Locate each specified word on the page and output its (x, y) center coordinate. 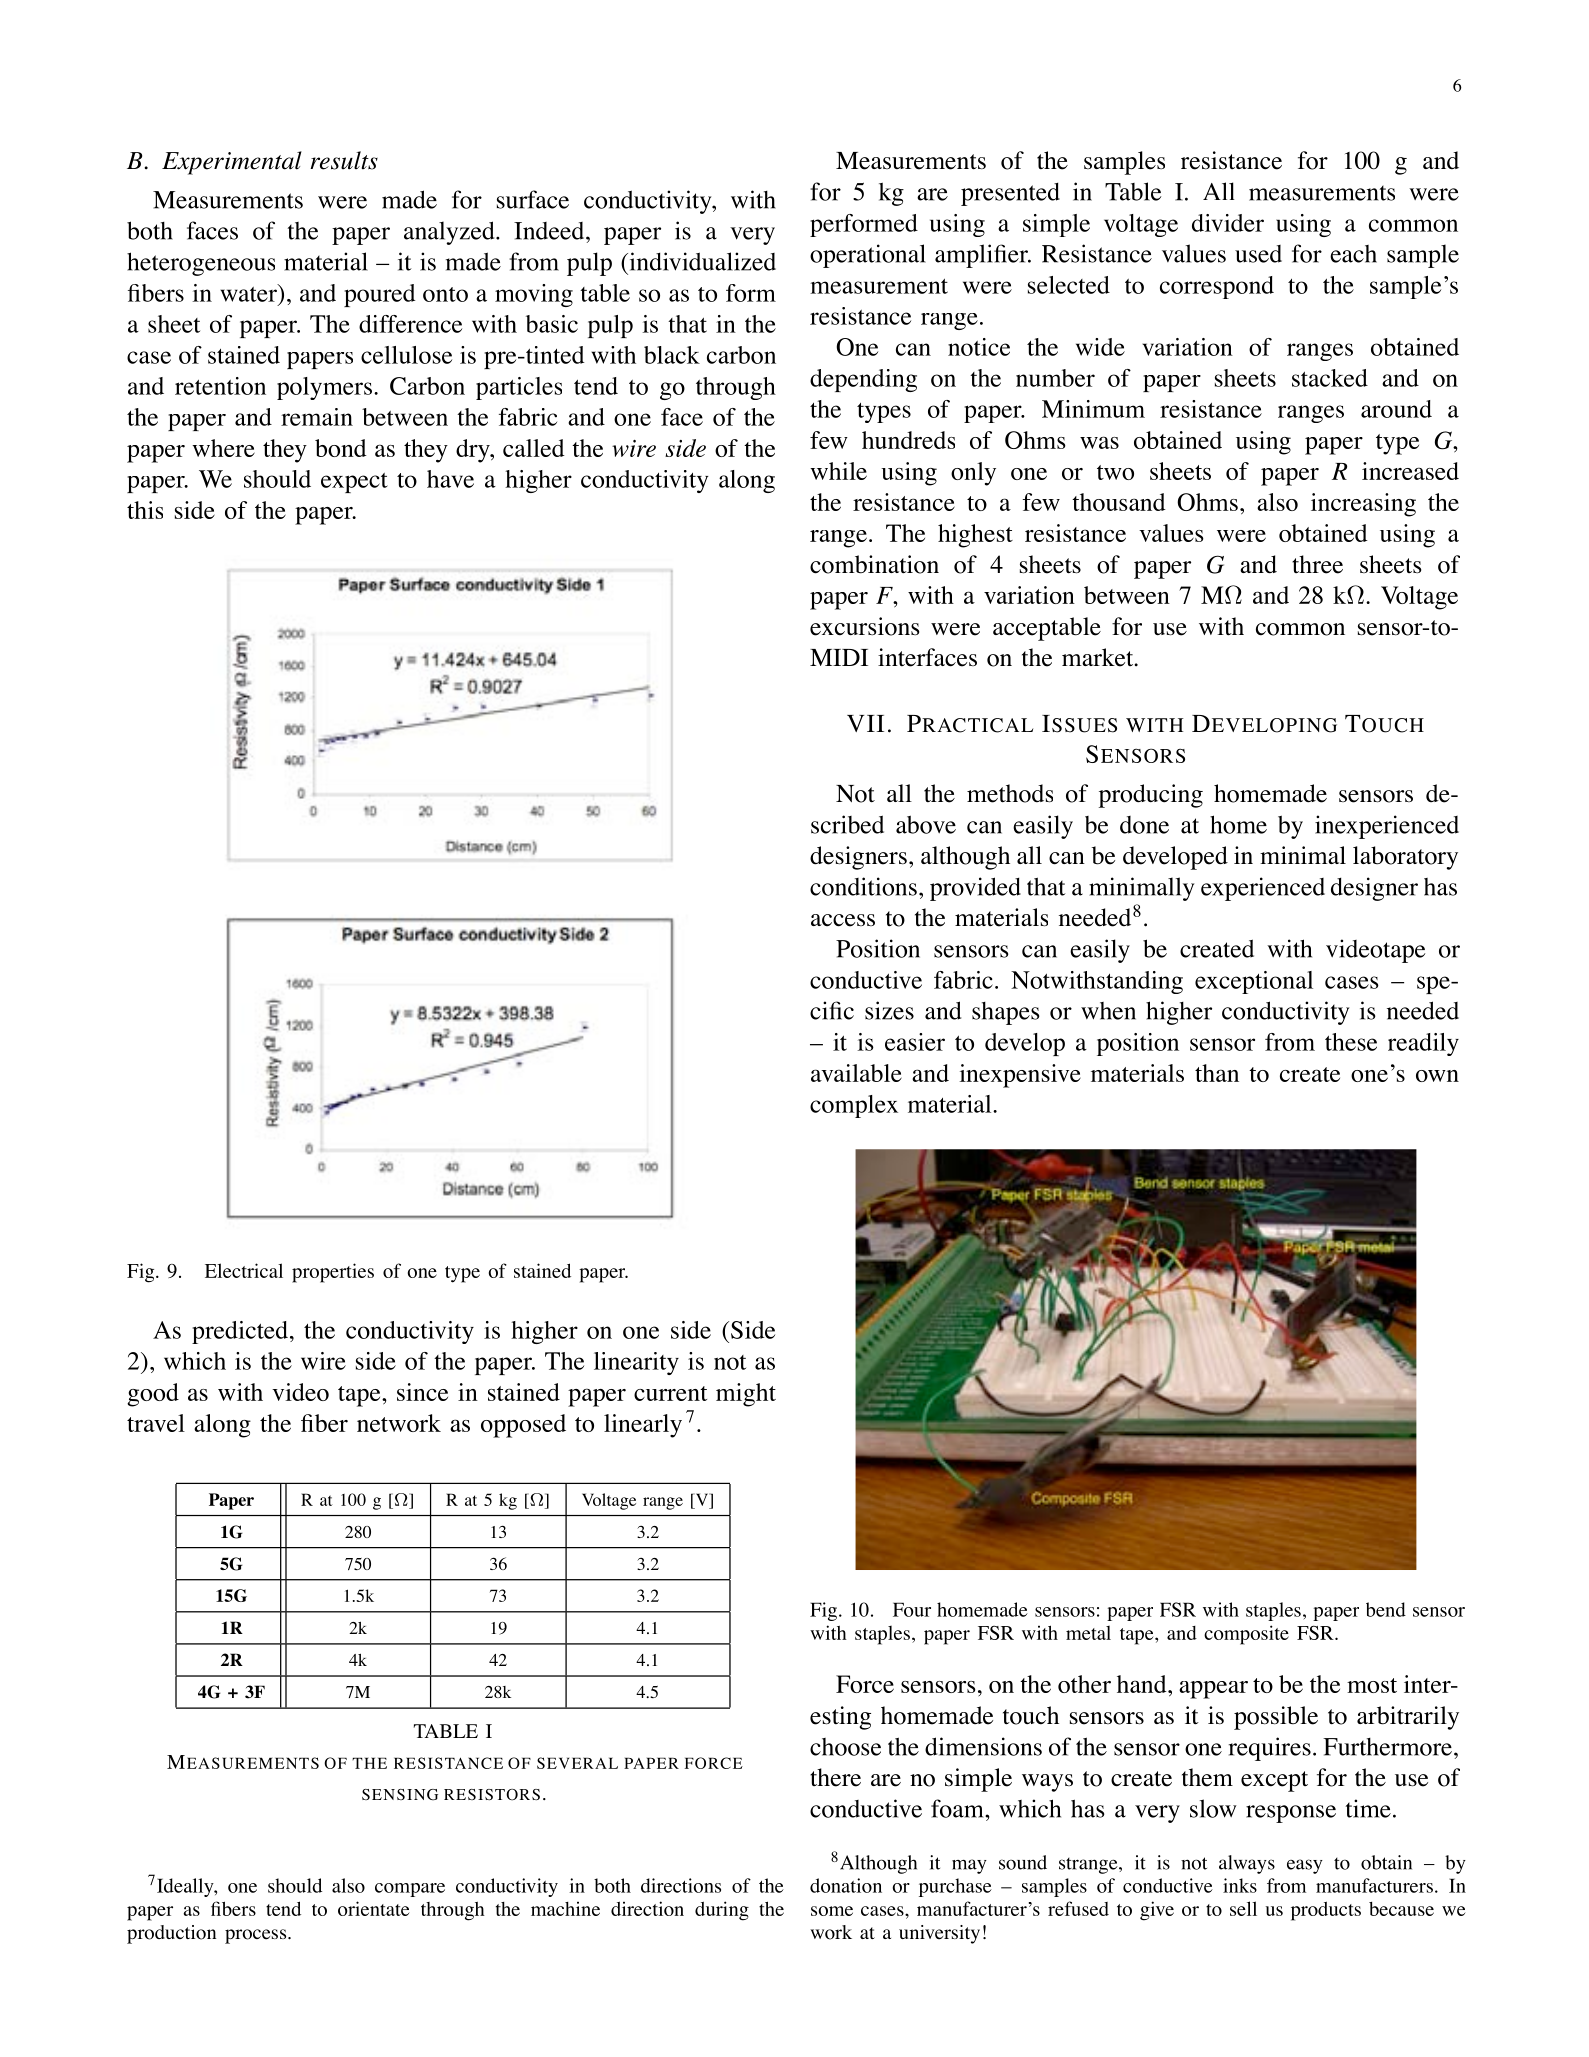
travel (156, 1423)
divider (1228, 223)
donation (846, 1885)
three (1317, 564)
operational (868, 256)
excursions (864, 626)
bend (1386, 1609)
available (856, 1073)
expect (354, 483)
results (344, 160)
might (746, 1395)
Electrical (244, 1270)
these (1351, 1042)
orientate (373, 1908)
